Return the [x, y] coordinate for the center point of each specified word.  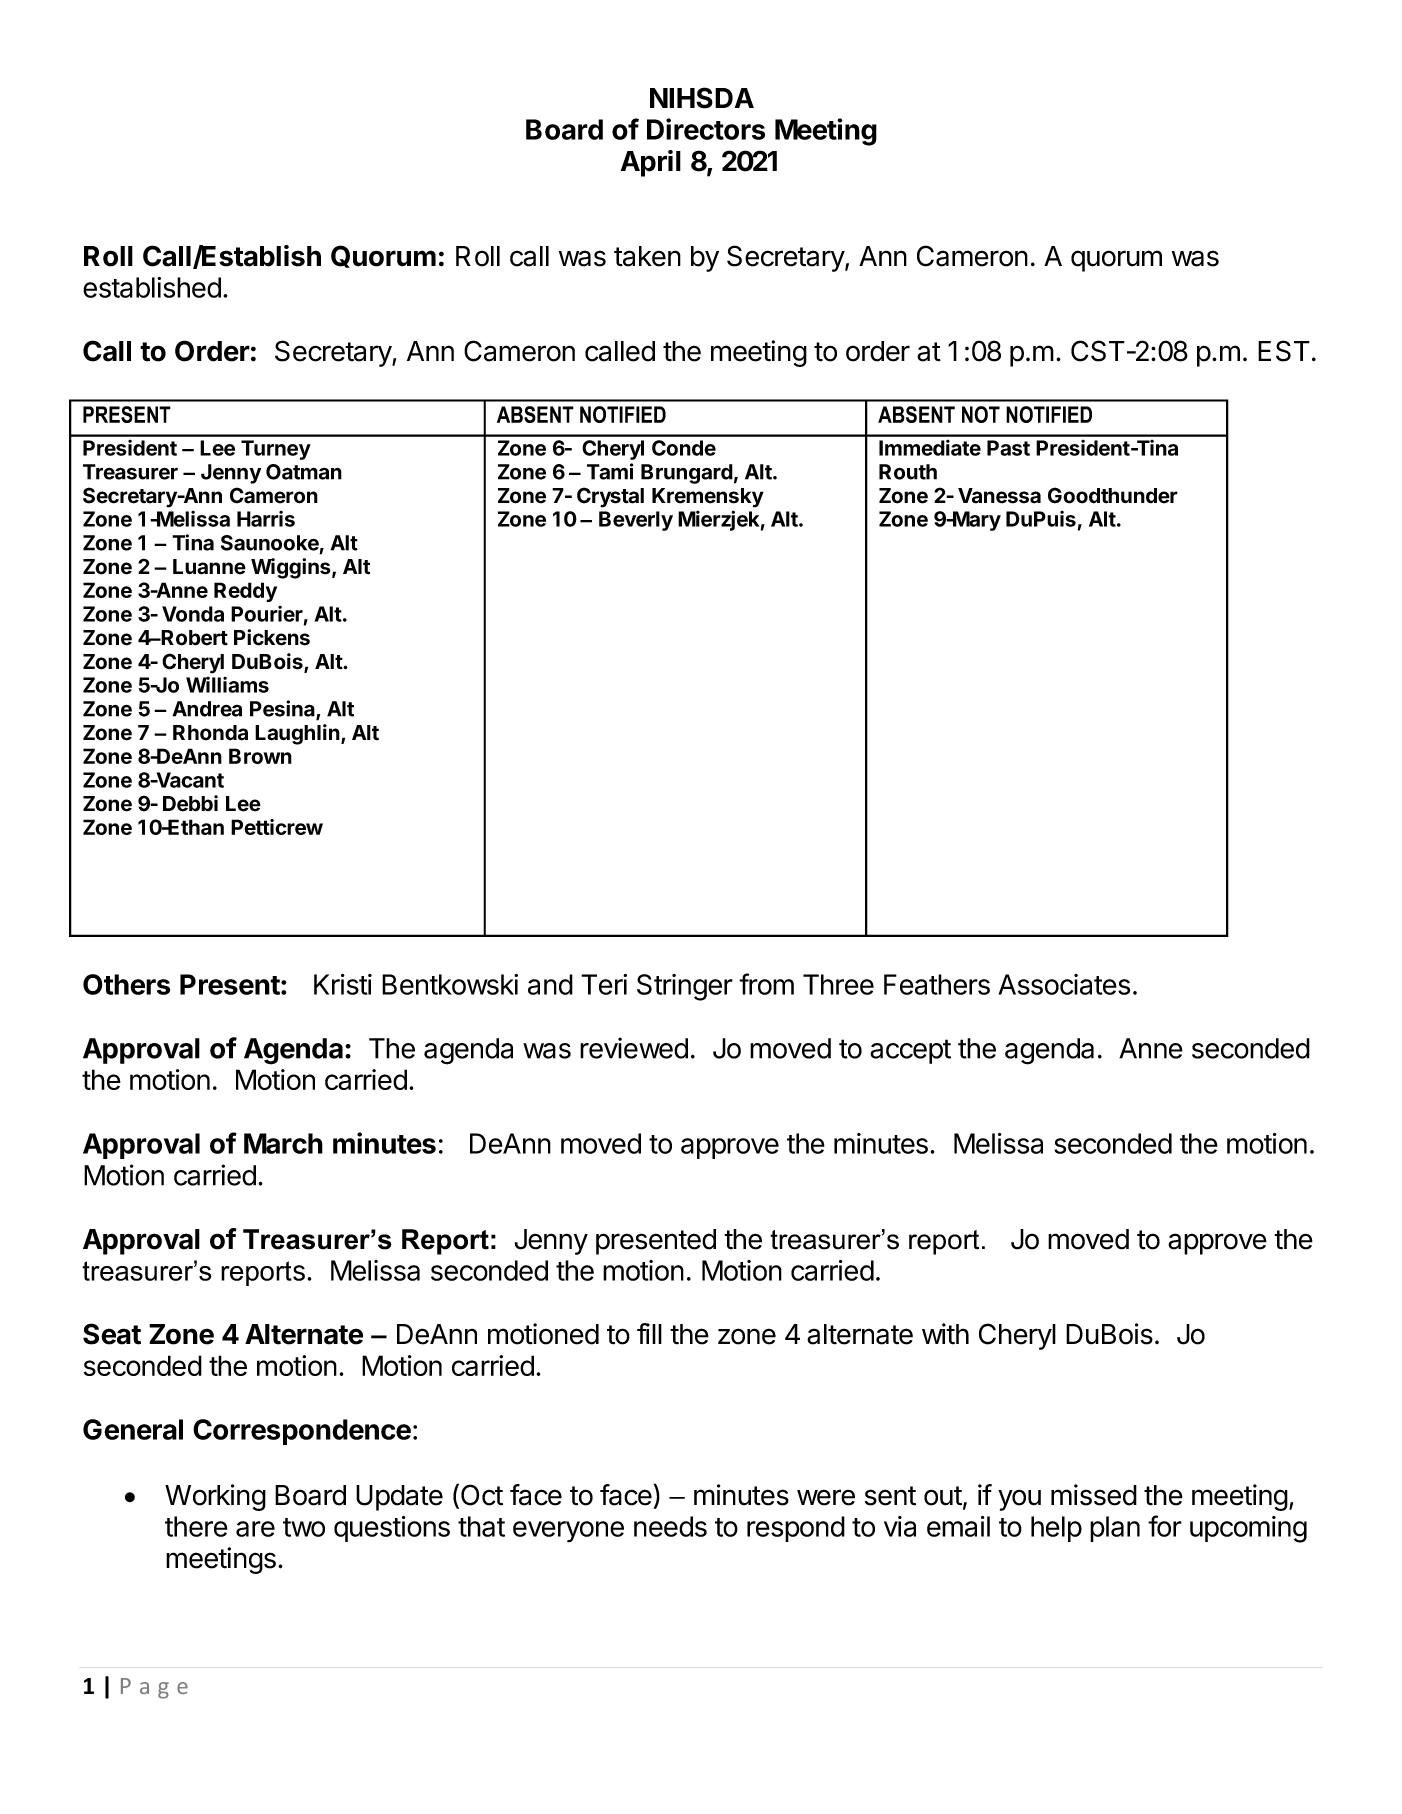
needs [670, 1526]
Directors [706, 129]
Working [215, 1497]
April [651, 163]
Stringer [685, 987]
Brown [260, 756]
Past [1008, 448]
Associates [1064, 984]
